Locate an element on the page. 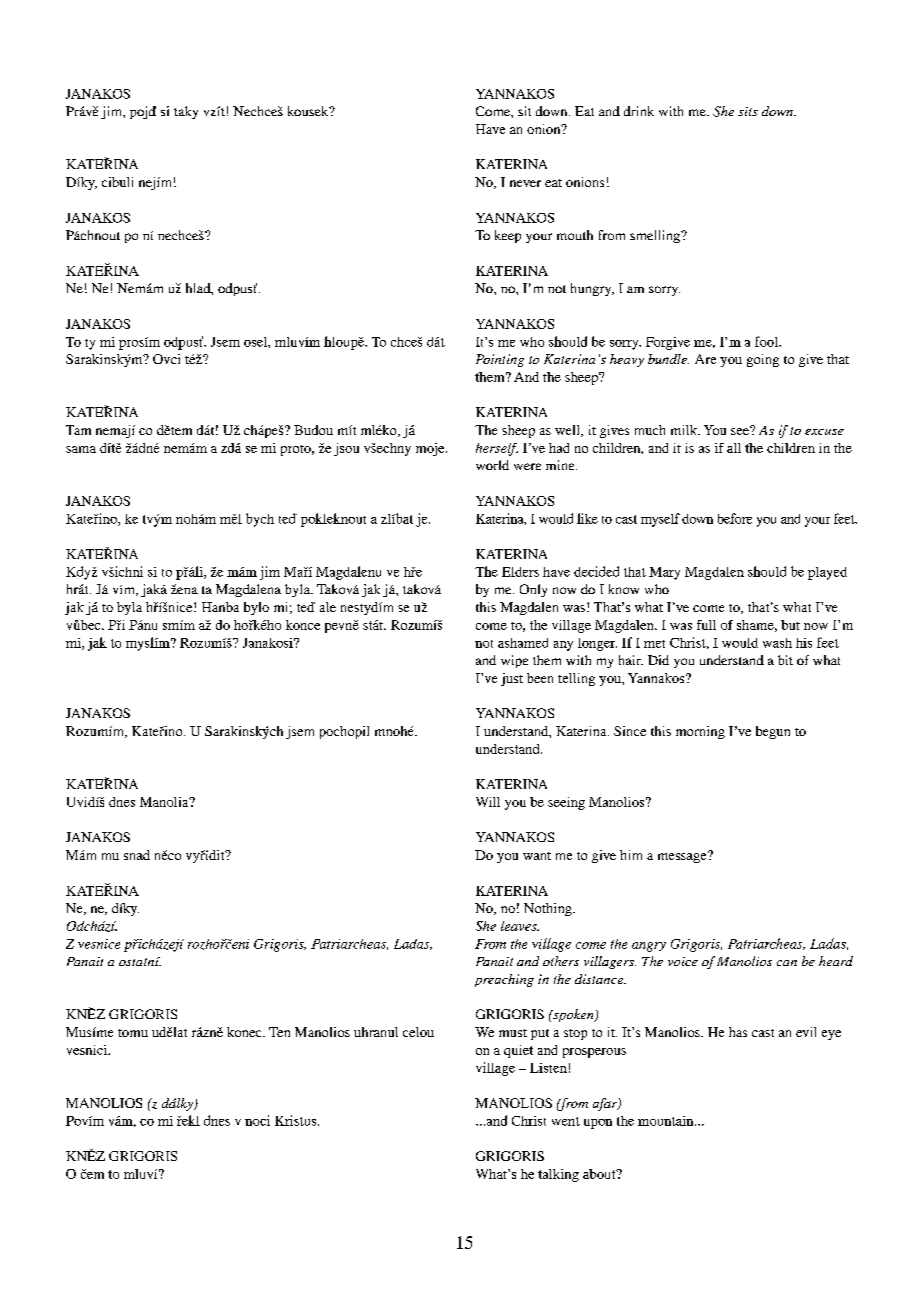 The image size is (924, 1308). all is located at coordinates (734, 448).
